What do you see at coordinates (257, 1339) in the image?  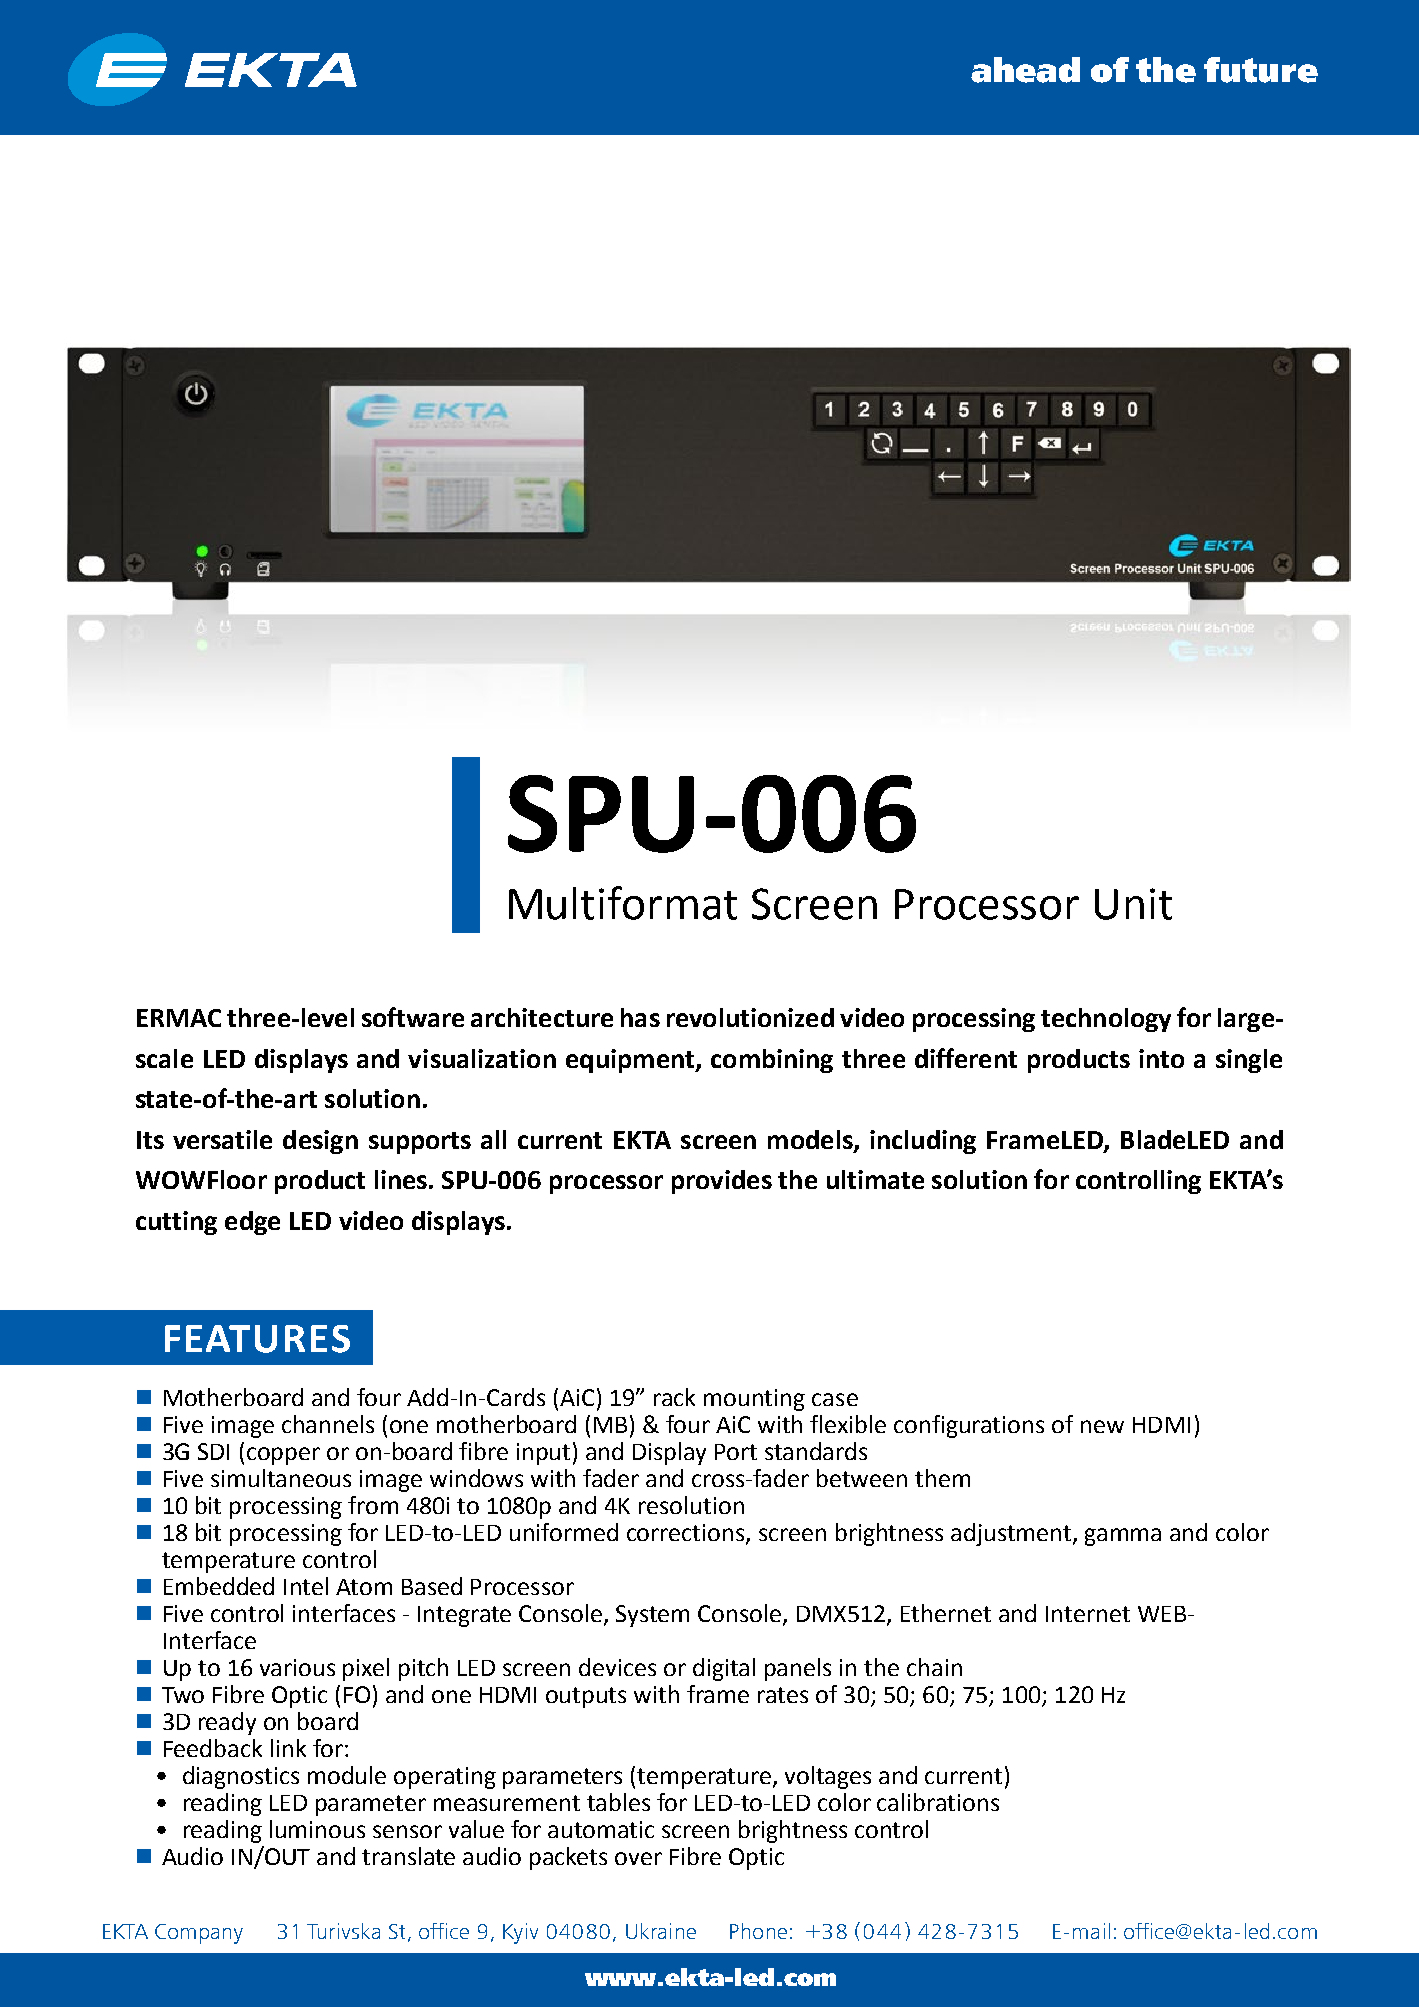 I see `FEATURES` at bounding box center [257, 1339].
